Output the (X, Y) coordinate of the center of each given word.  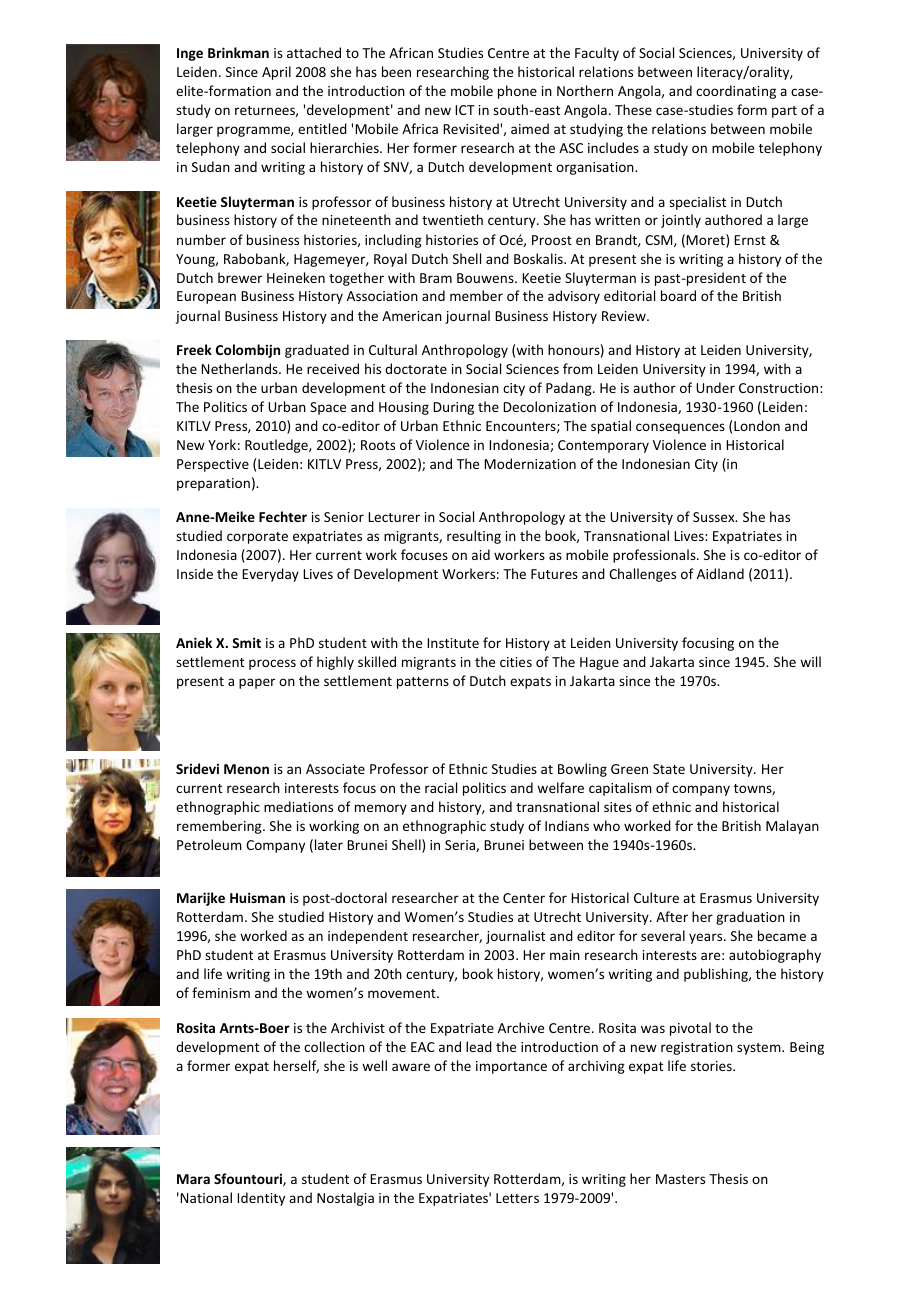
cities (516, 662)
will (810, 661)
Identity (261, 1199)
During (453, 408)
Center (524, 898)
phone (517, 92)
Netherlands (240, 368)
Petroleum (209, 844)
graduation (750, 918)
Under (715, 387)
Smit (246, 642)
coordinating (736, 92)
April (276, 73)
